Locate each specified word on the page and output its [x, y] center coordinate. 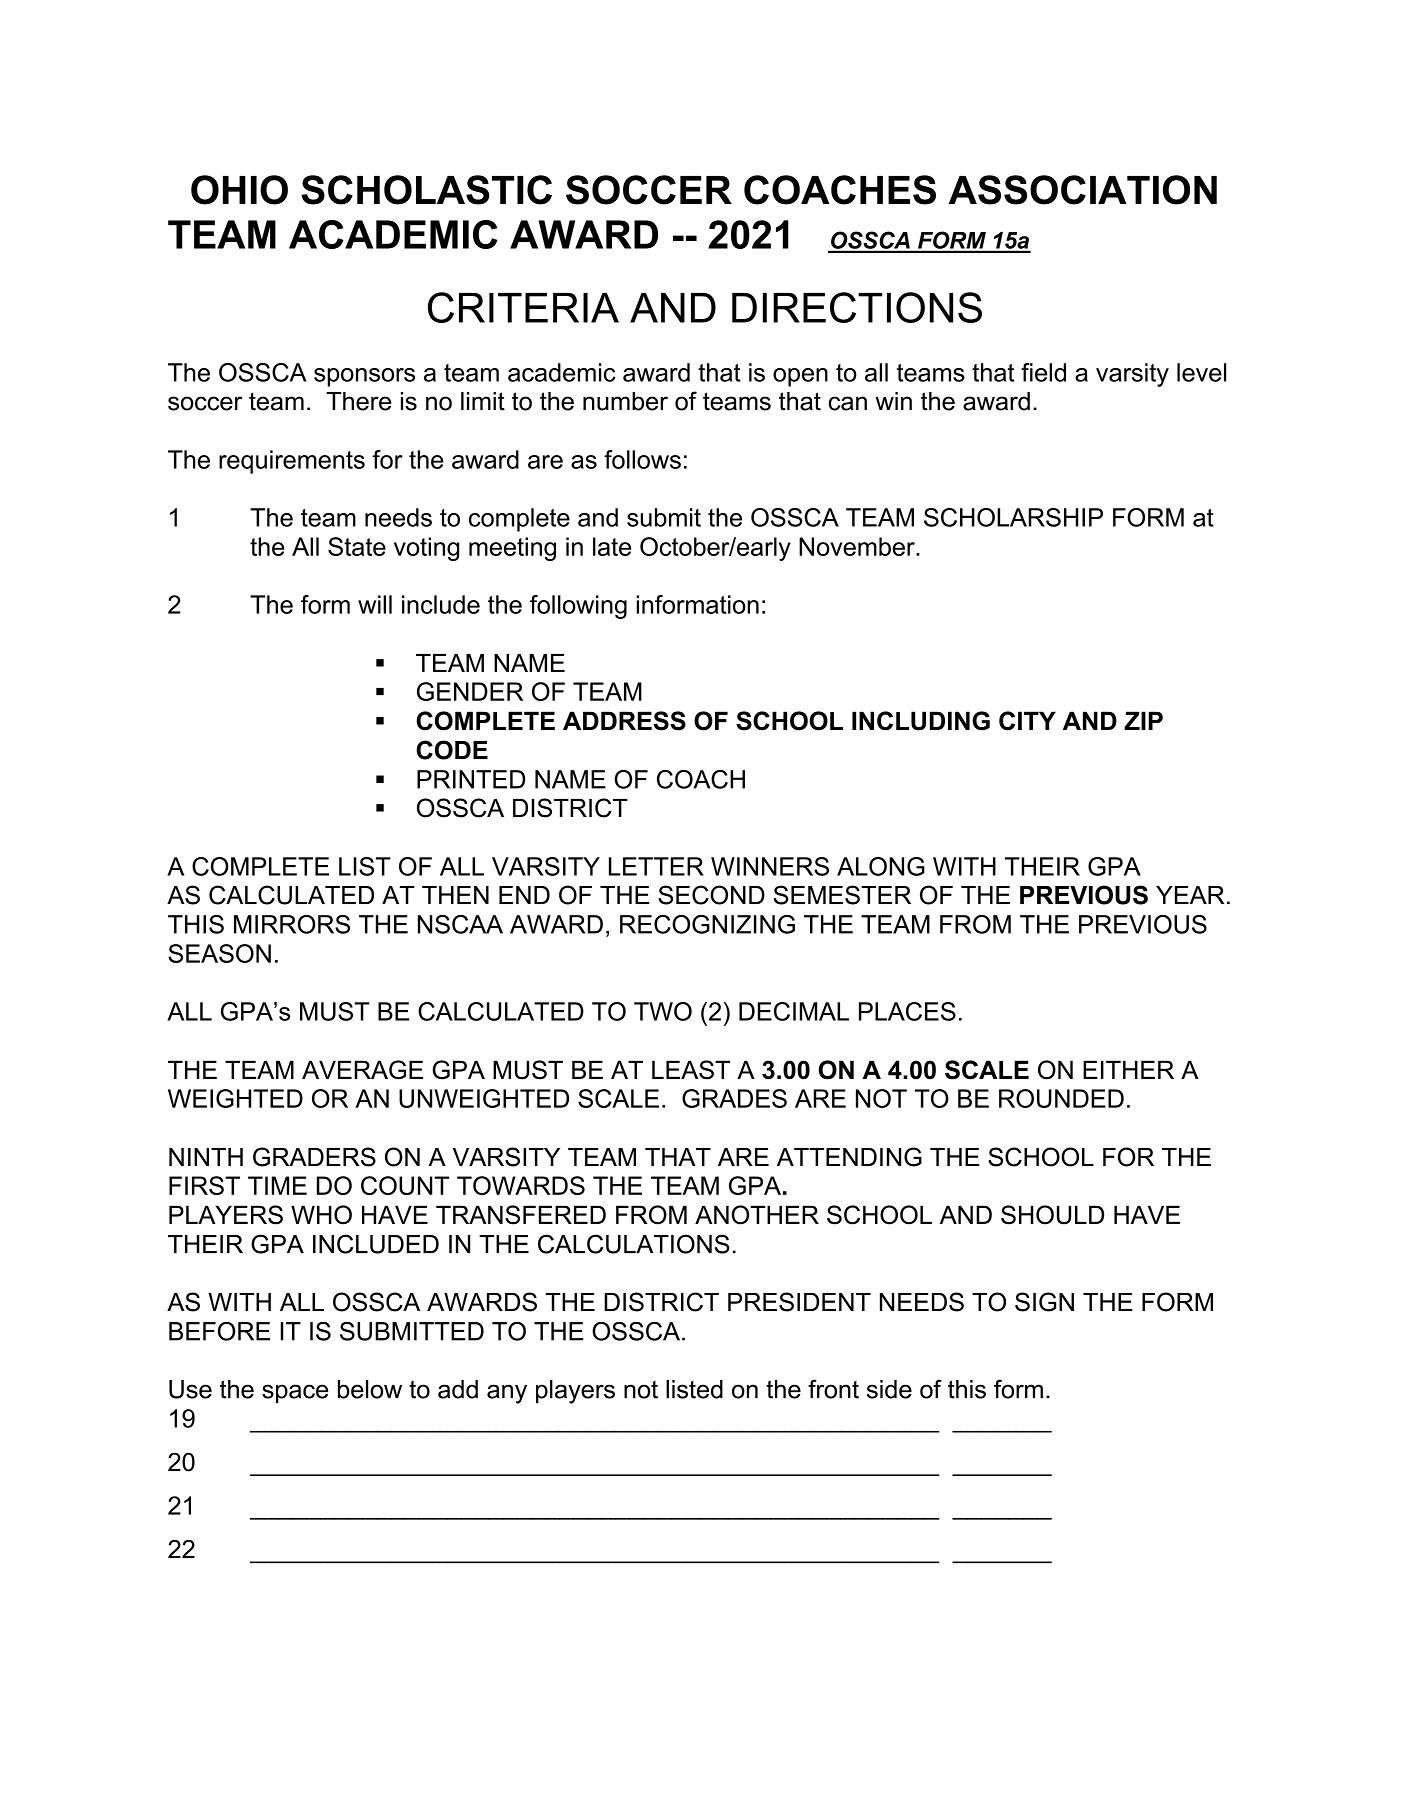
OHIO [239, 190]
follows [642, 459]
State [357, 546]
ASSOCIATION [1083, 190]
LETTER [656, 866]
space [295, 1394]
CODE [452, 750]
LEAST [691, 1070]
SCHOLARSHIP [1013, 517]
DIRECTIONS [857, 307]
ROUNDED [1061, 1098]
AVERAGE [362, 1070]
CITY [1027, 721]
